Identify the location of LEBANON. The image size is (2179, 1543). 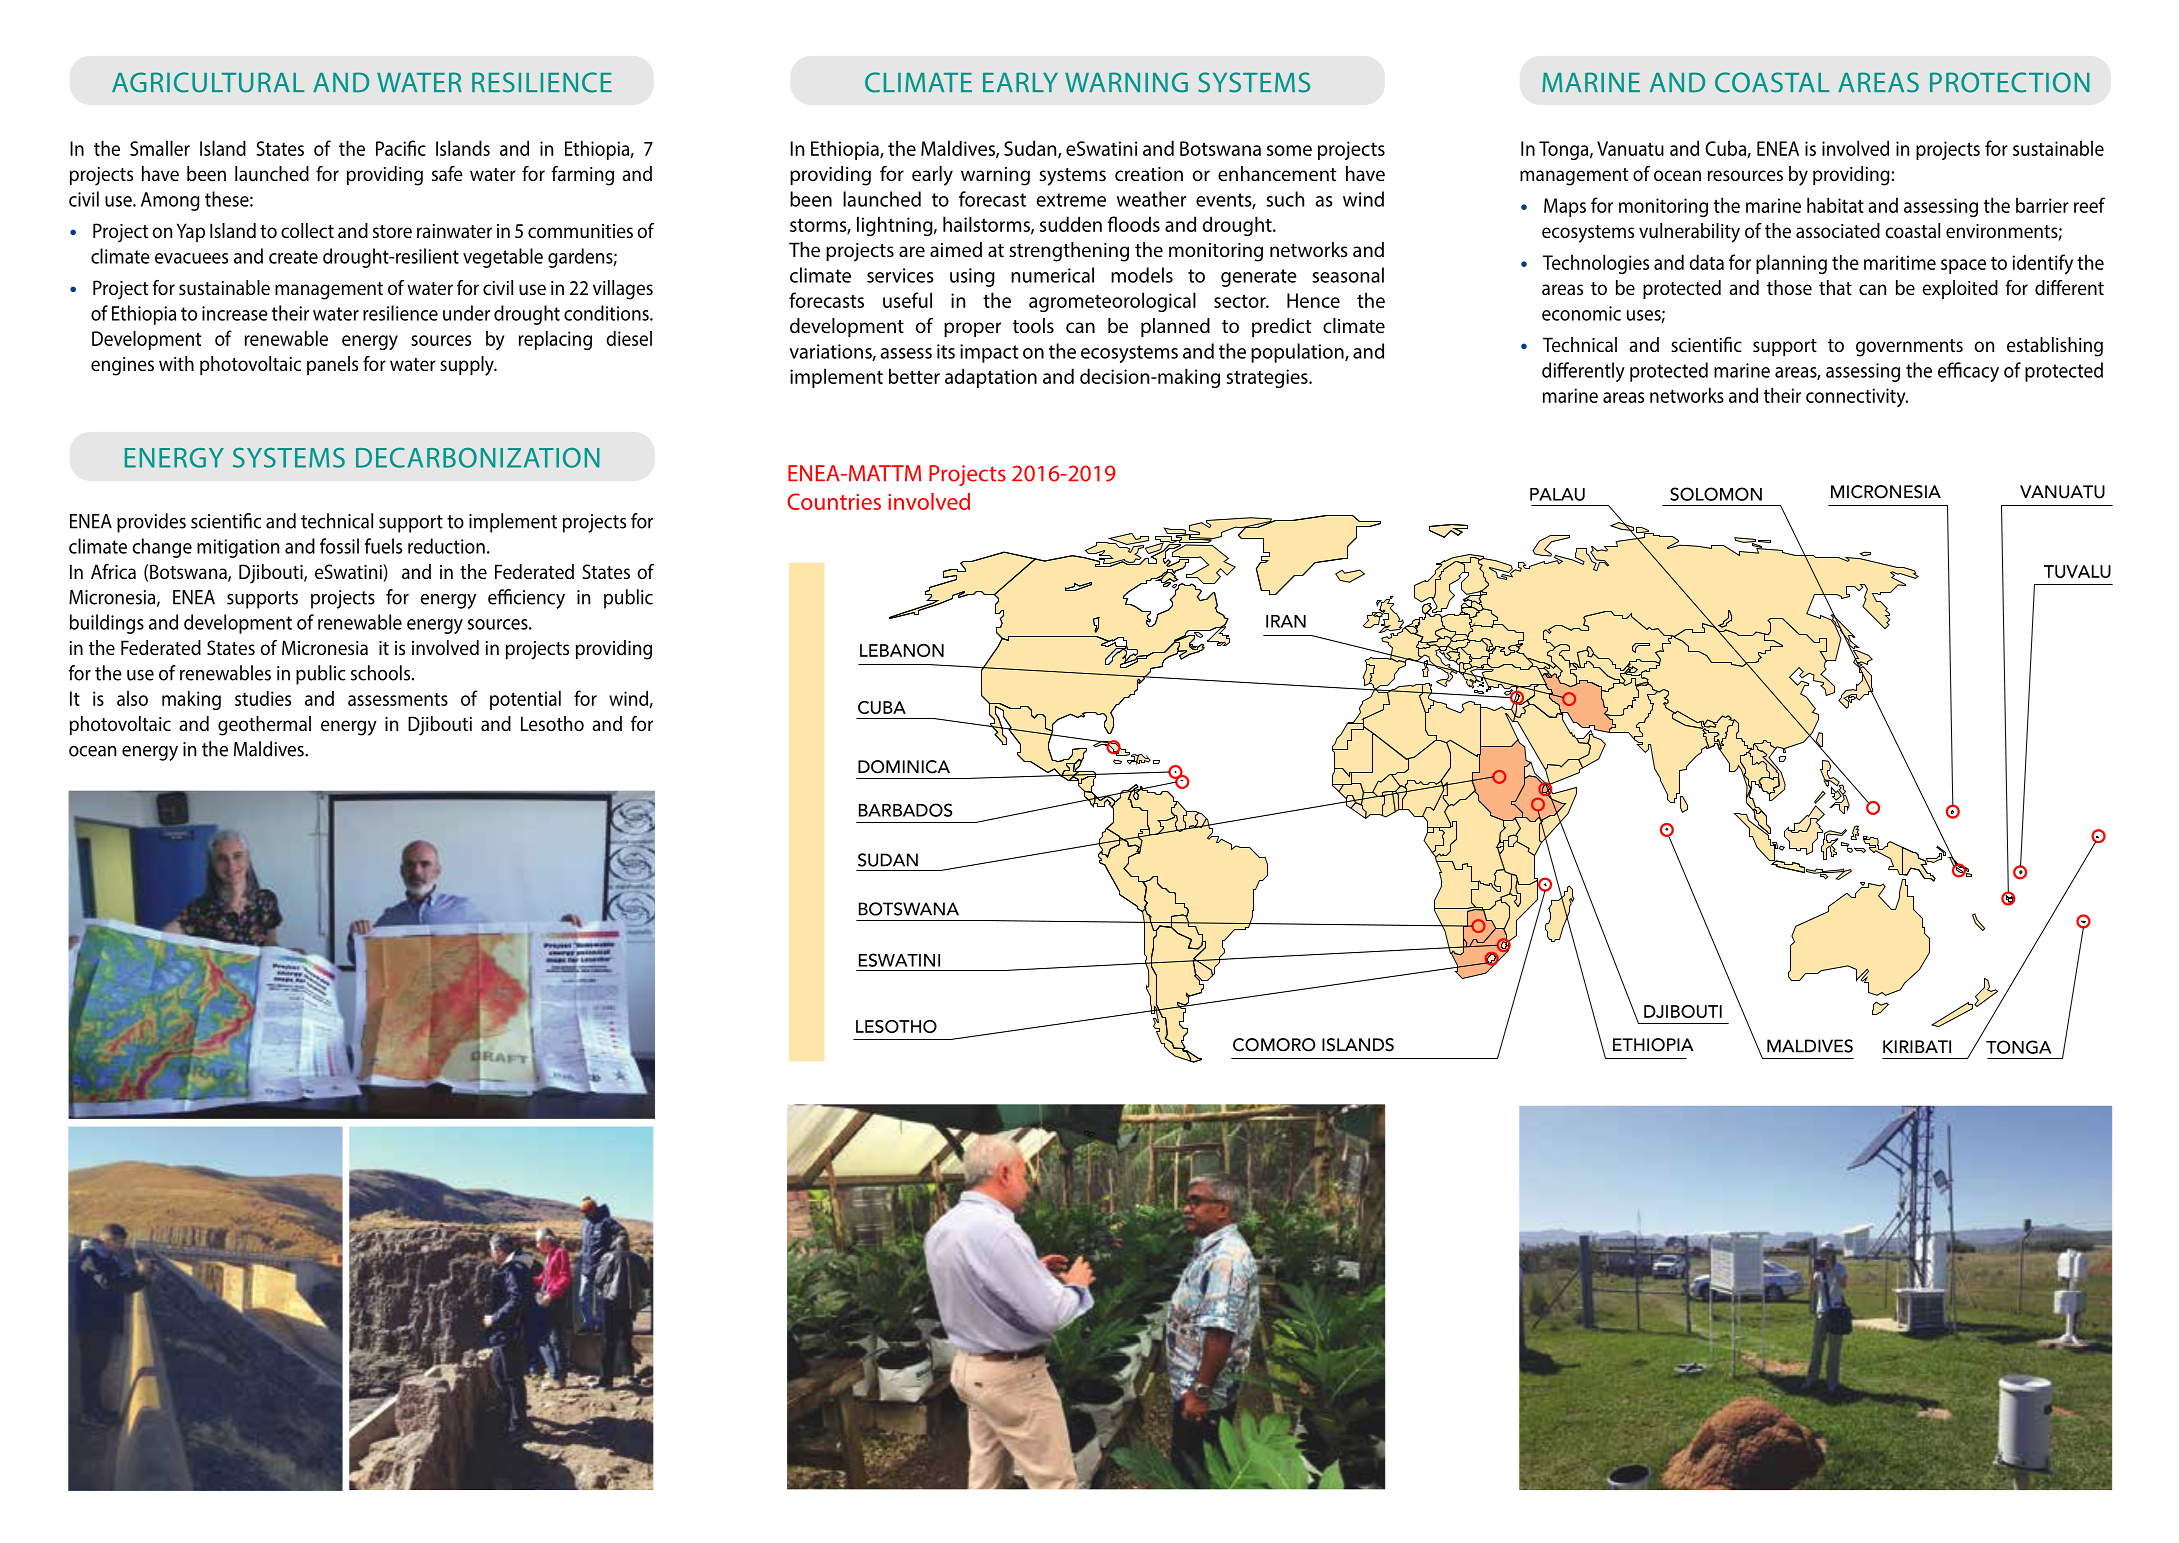
(902, 650).
